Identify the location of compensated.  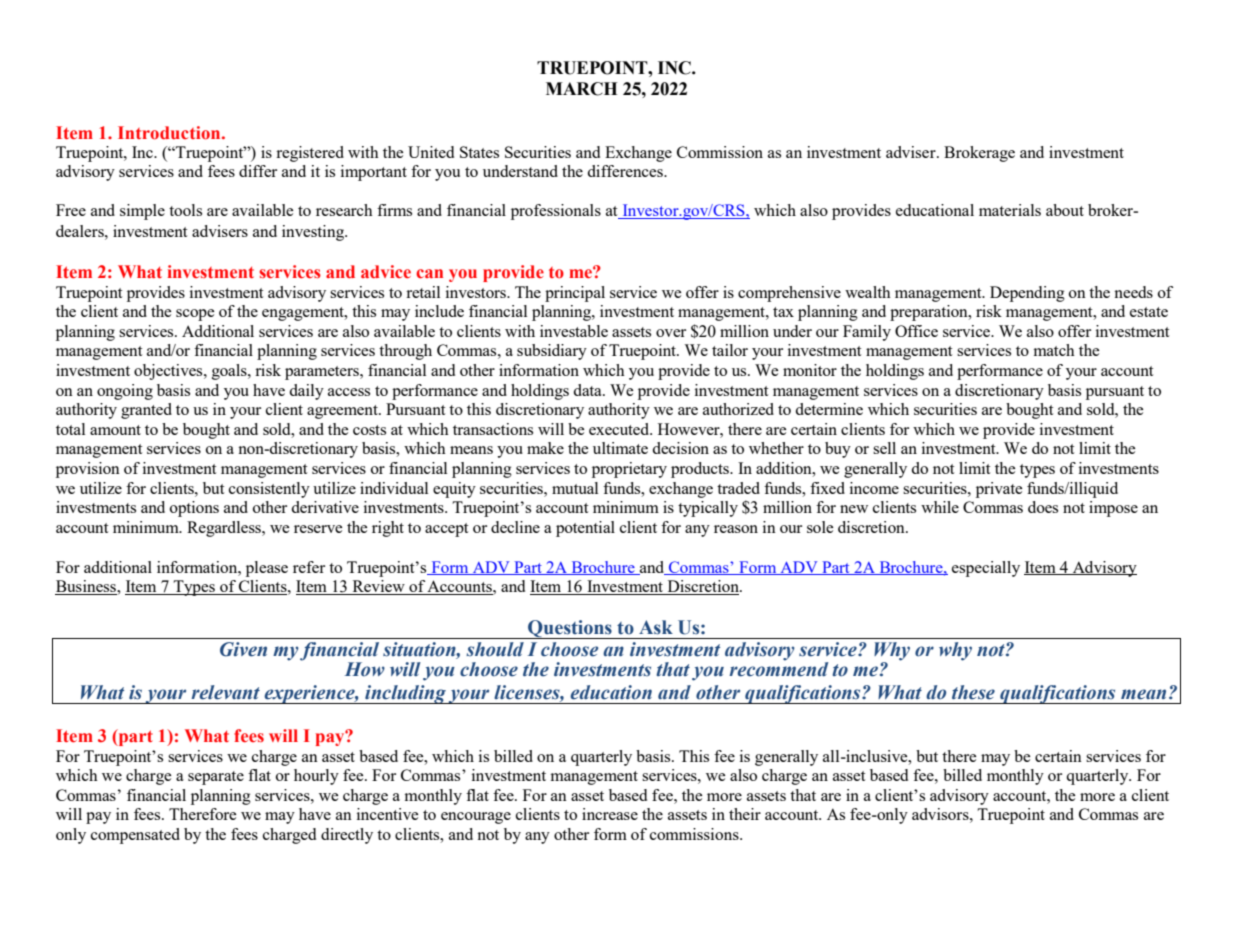
(135, 836).
